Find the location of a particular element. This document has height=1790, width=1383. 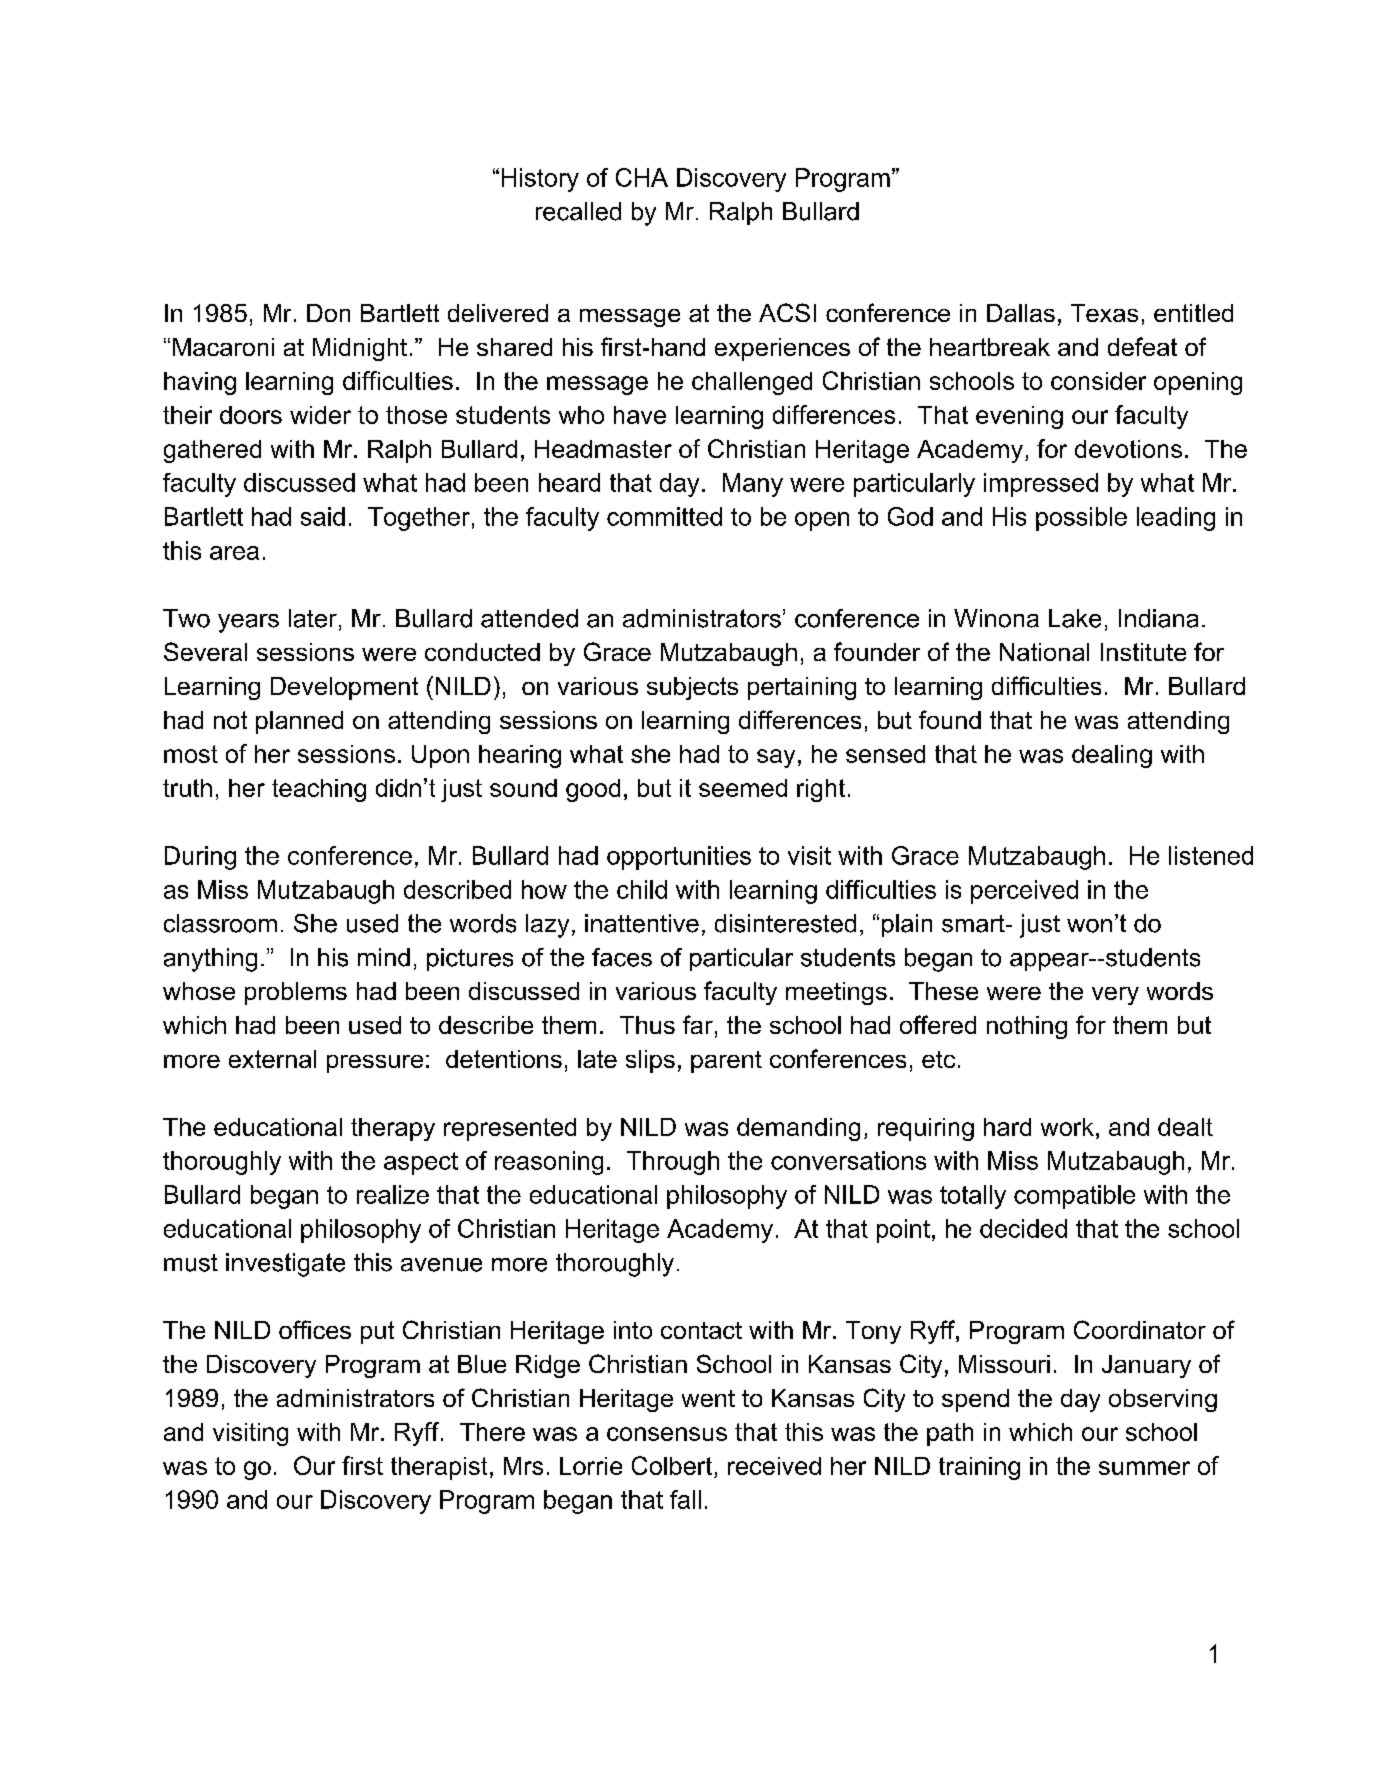

nothing is located at coordinates (1027, 1027).
